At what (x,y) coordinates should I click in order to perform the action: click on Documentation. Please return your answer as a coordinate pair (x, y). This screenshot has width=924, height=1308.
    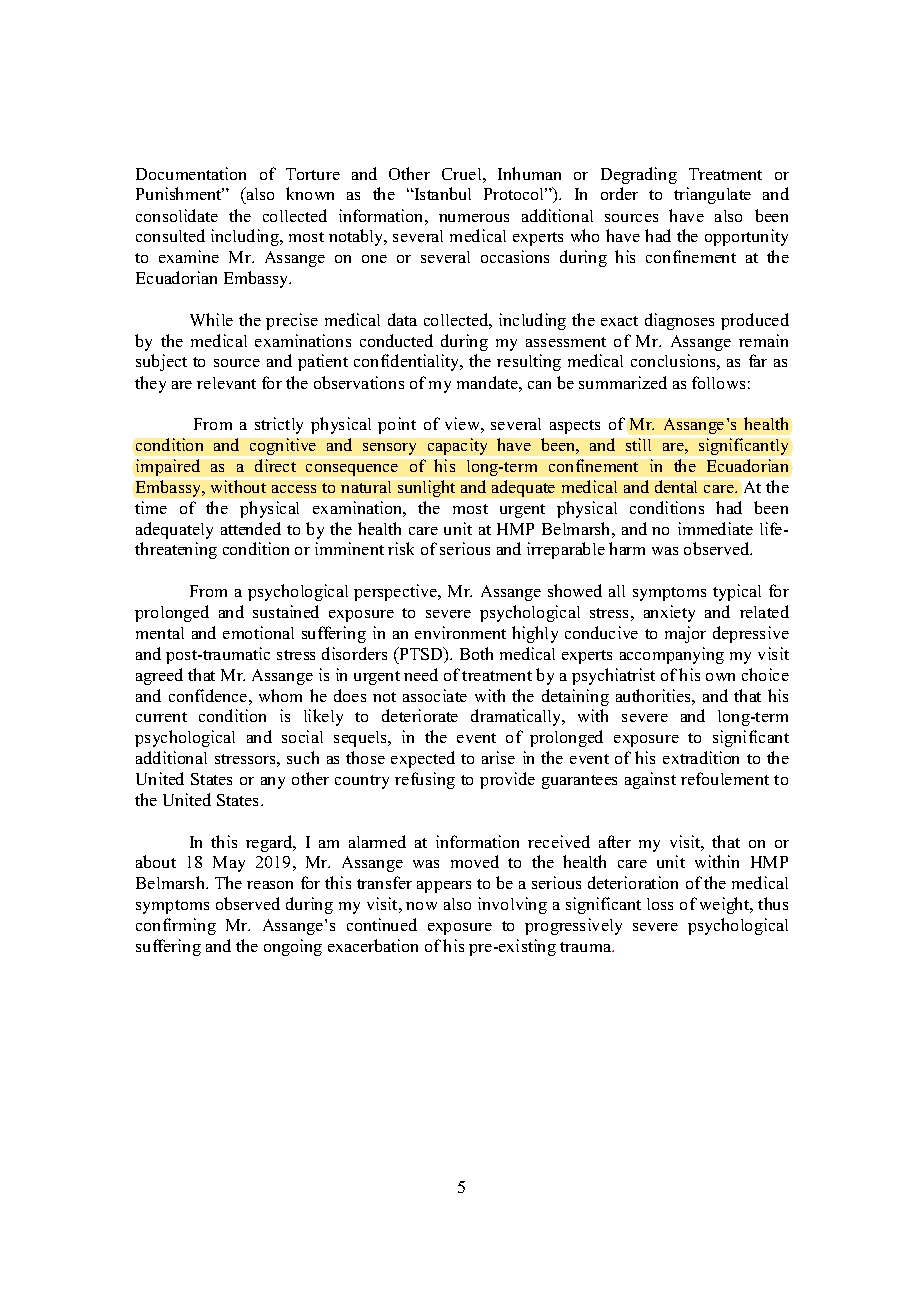
    Looking at the image, I should click on (191, 173).
